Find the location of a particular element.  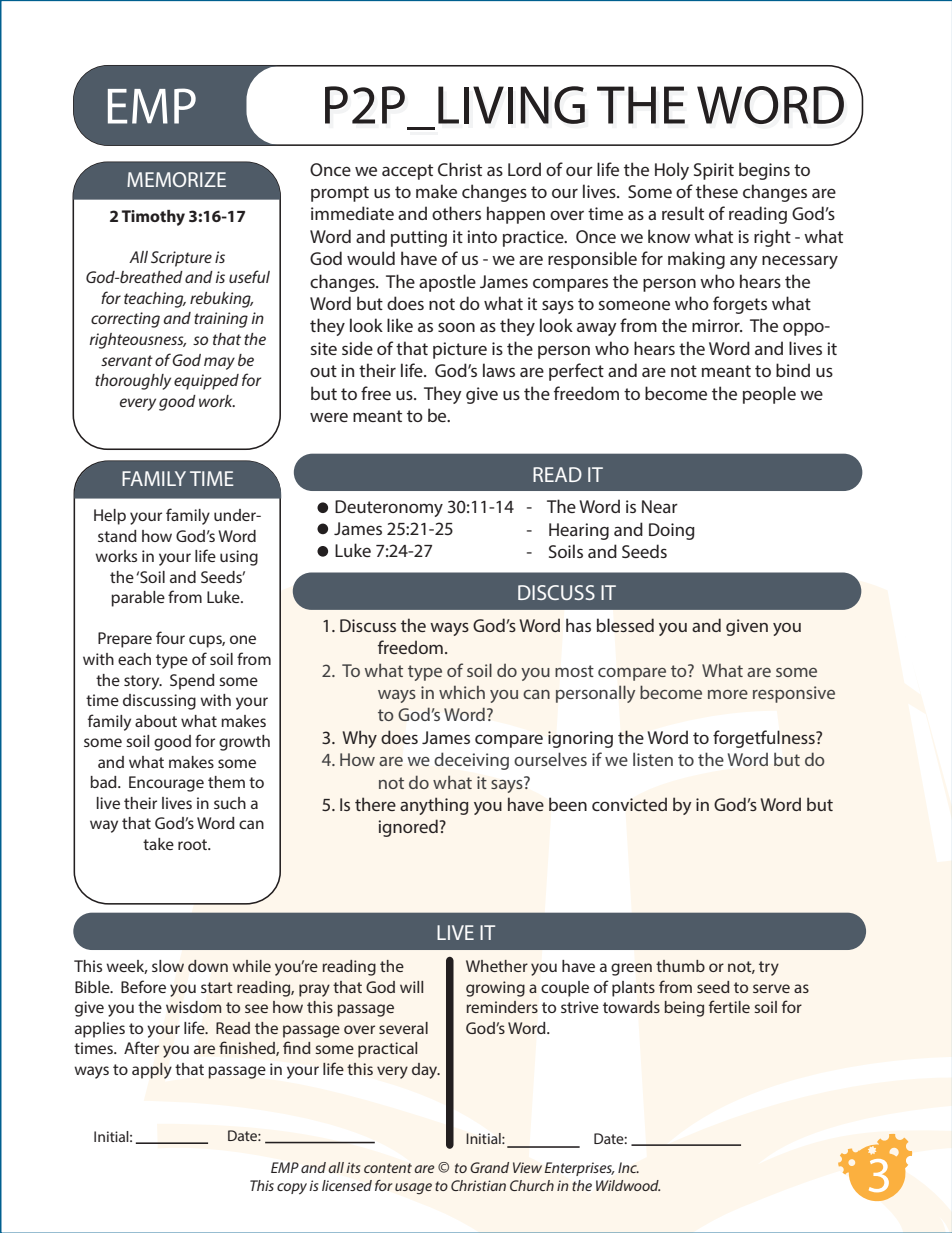

these is located at coordinates (717, 191).
